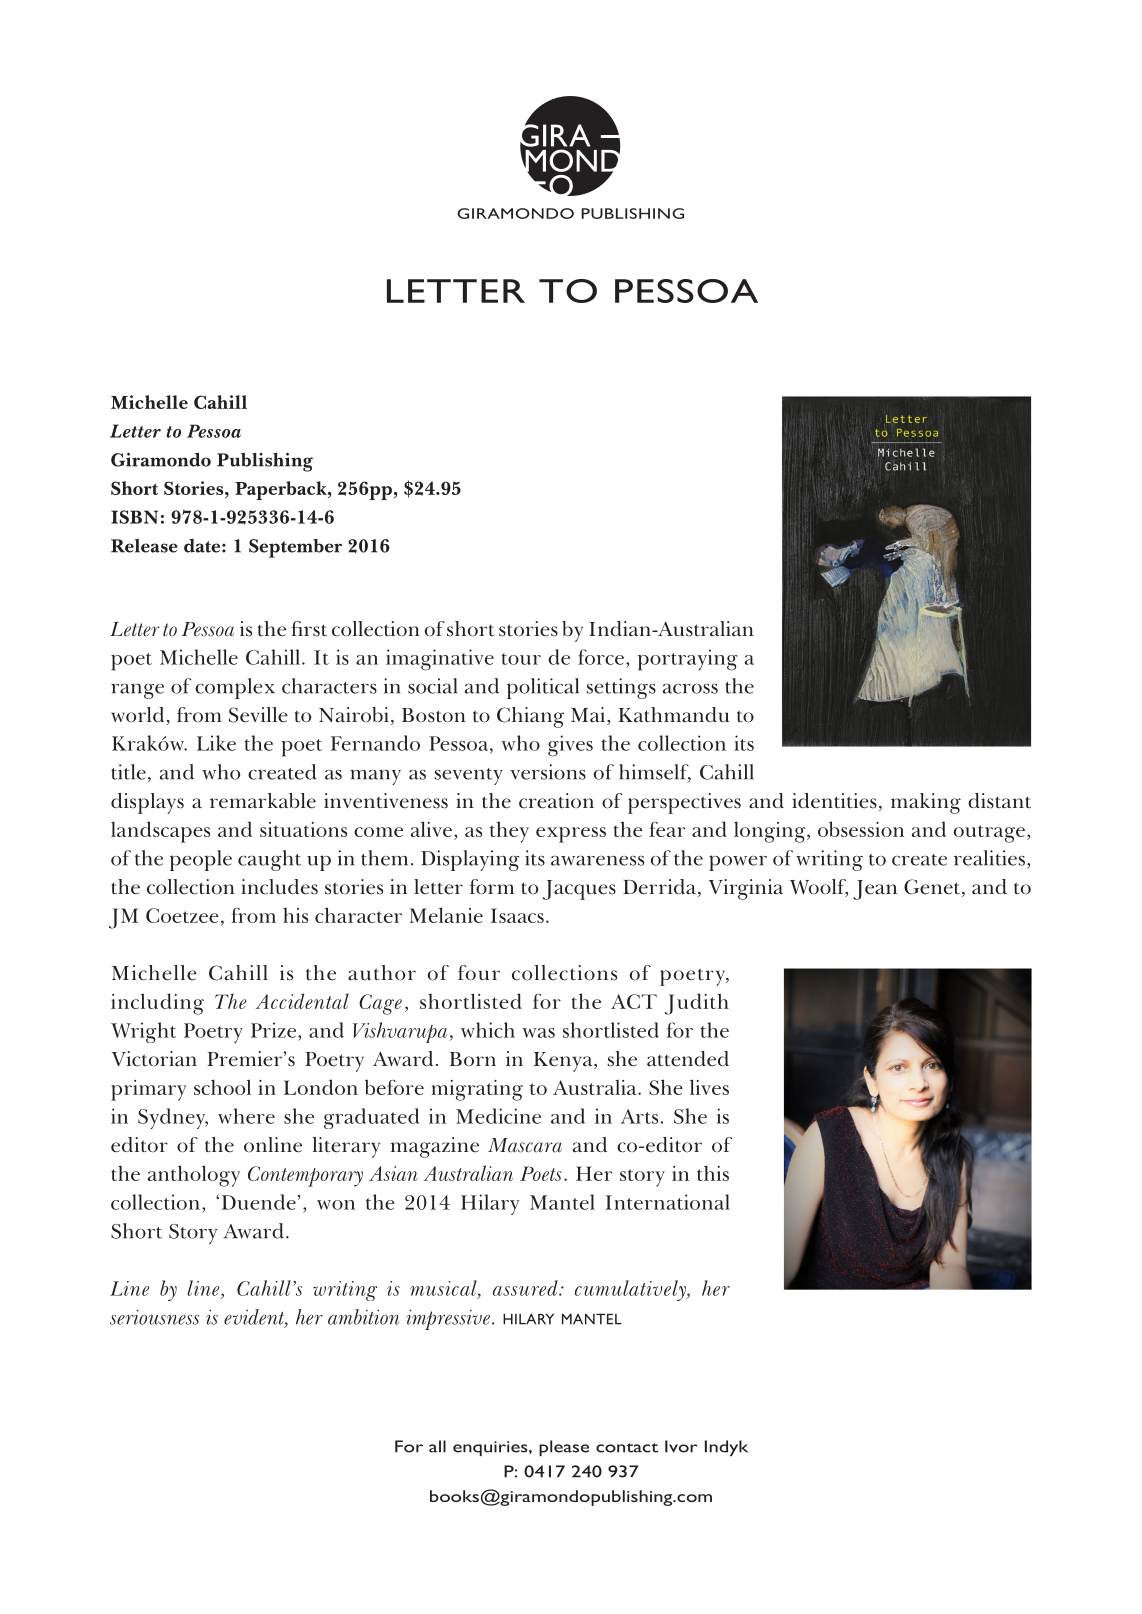 The image size is (1142, 1614). Describe the element at coordinates (246, 1116) in the image. I see `where` at that location.
